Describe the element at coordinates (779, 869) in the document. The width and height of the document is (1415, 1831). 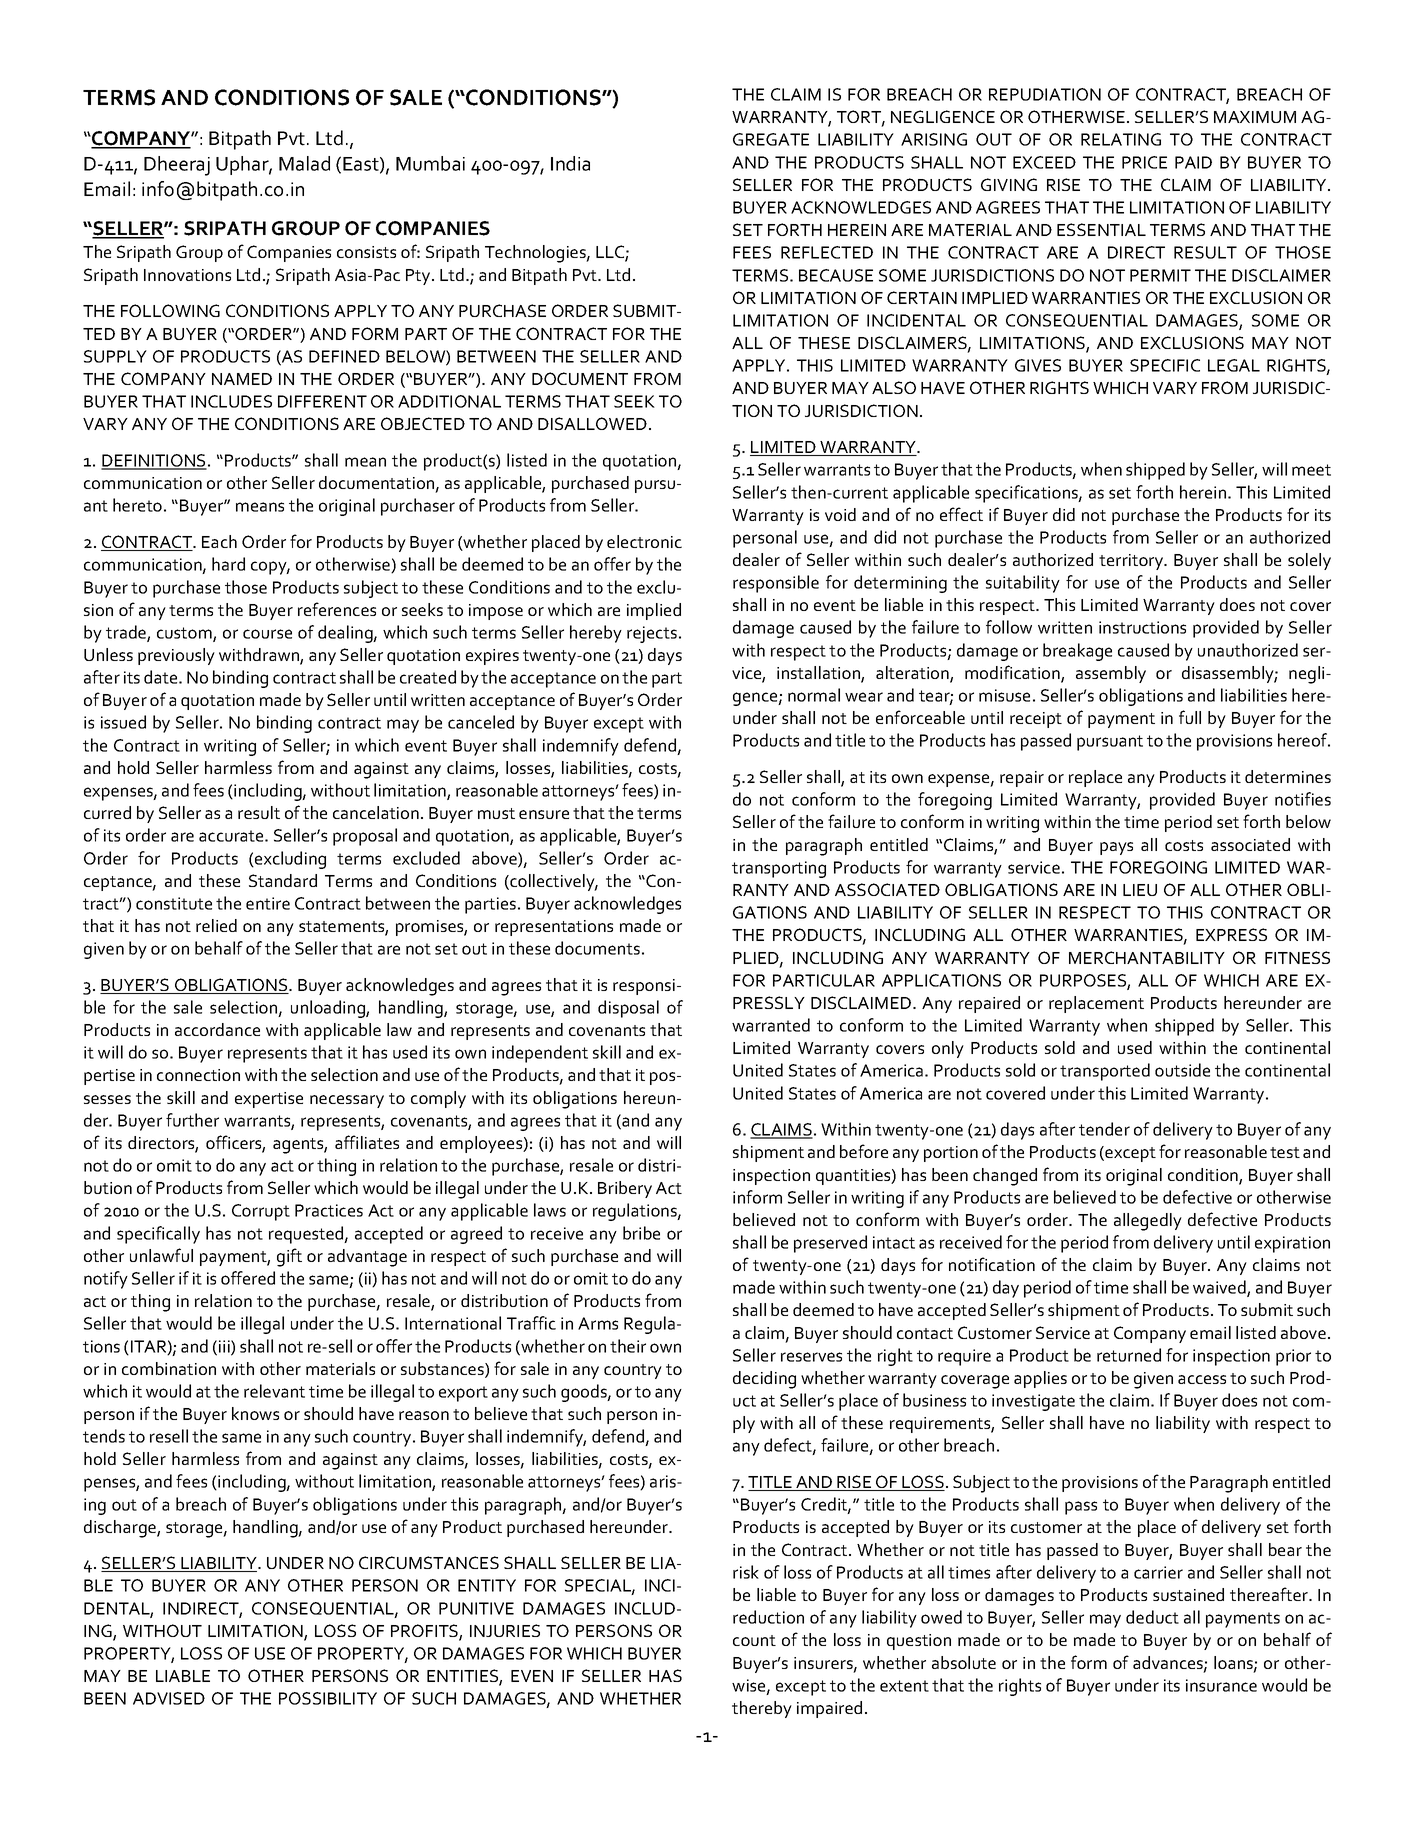
I see `transporting` at that location.
